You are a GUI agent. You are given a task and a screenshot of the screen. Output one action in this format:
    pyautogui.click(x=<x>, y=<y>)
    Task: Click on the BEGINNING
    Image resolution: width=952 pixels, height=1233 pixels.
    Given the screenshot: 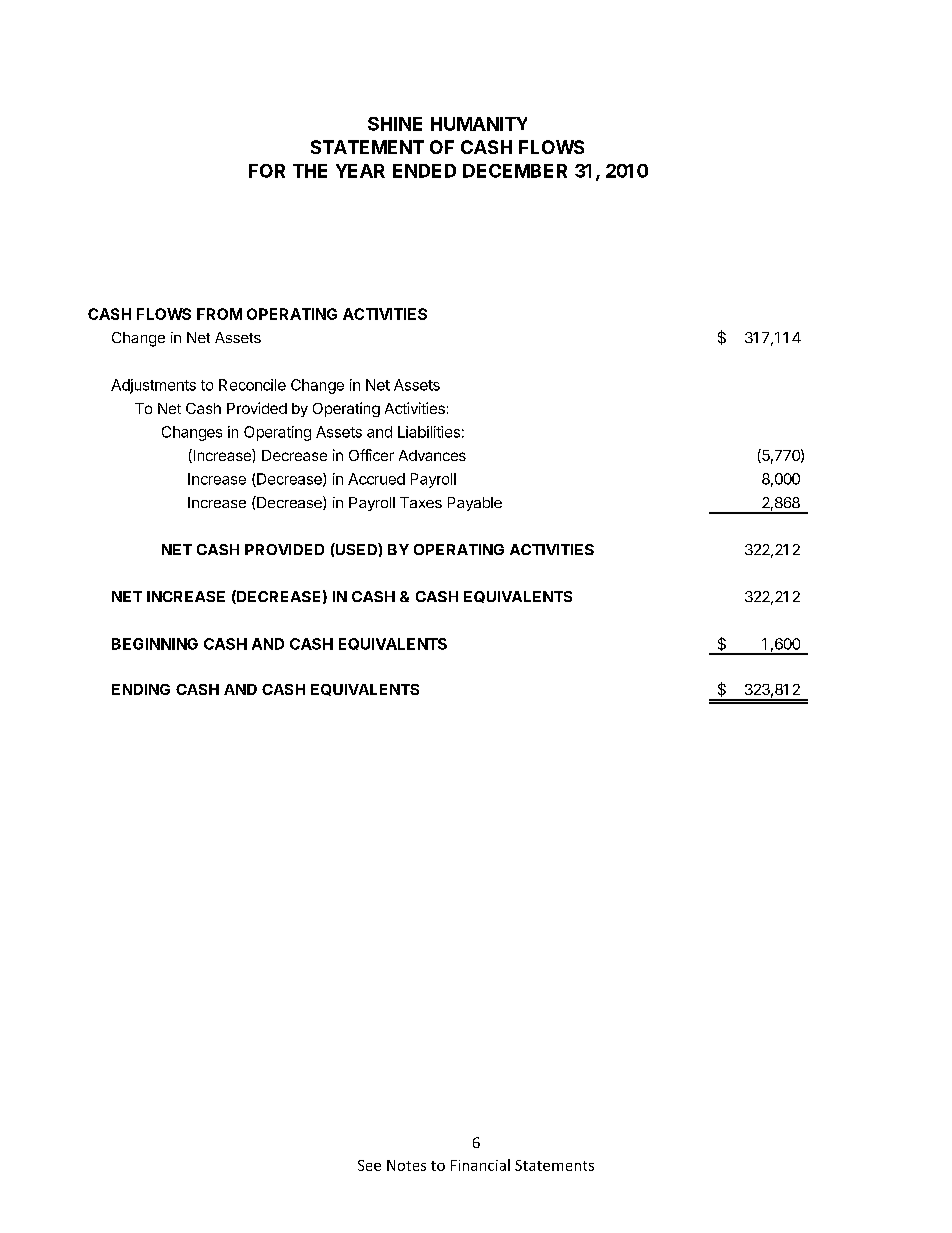 What is the action you would take?
    pyautogui.click(x=155, y=644)
